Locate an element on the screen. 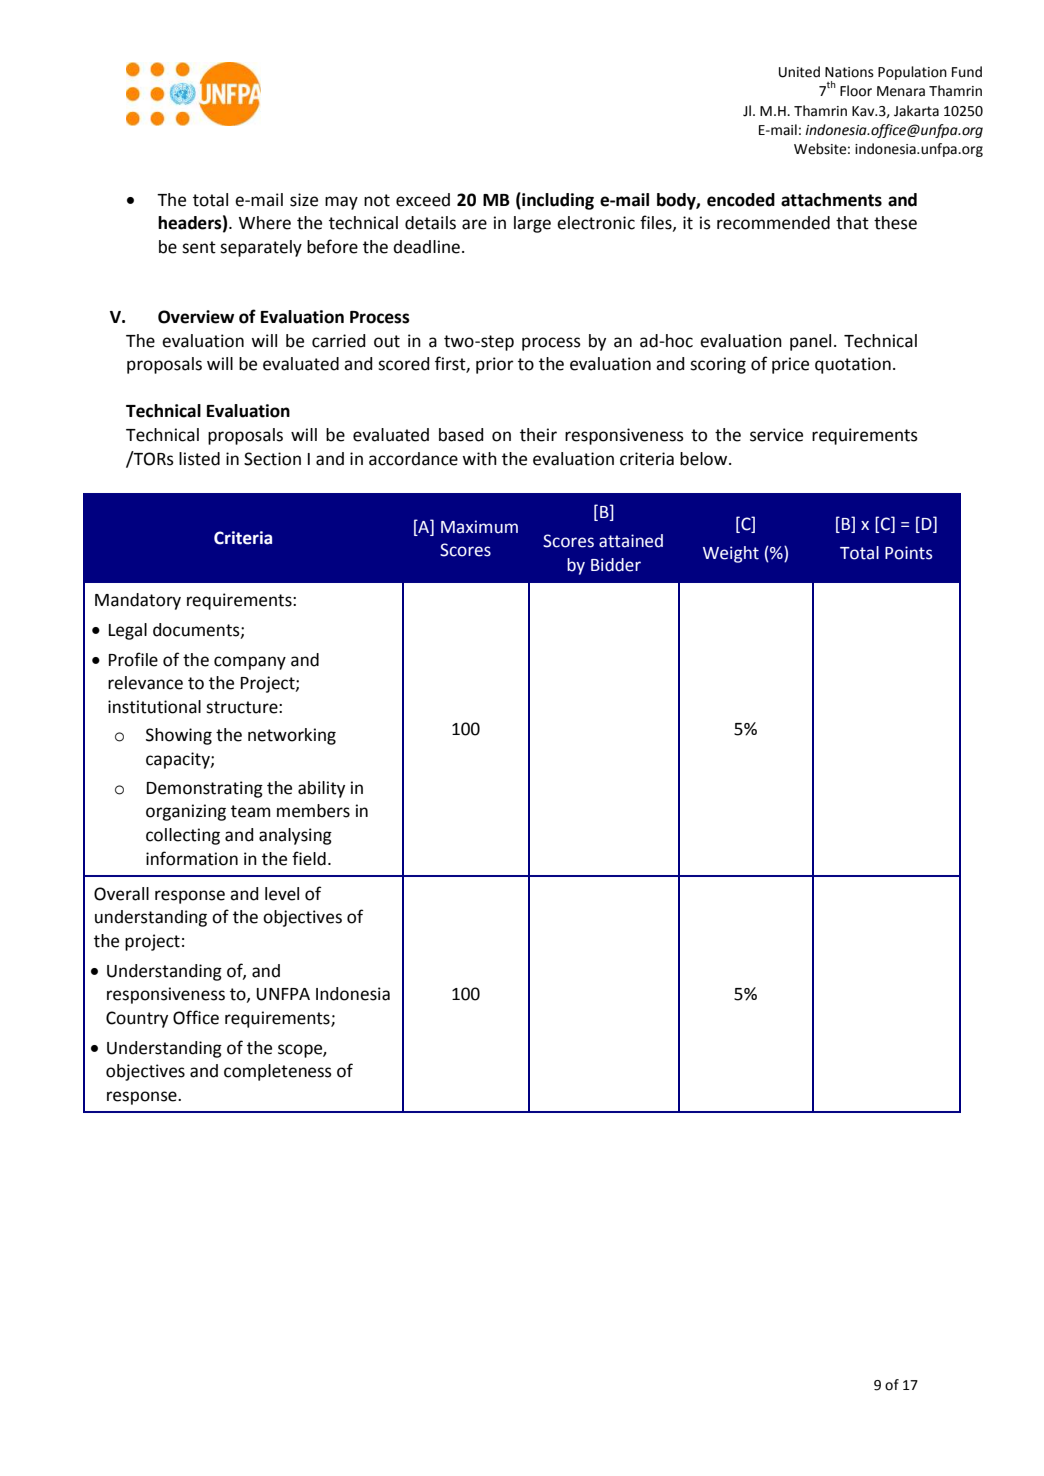 Image resolution: width=1044 pixels, height=1476 pixels. completeness is located at coordinates (278, 1072).
